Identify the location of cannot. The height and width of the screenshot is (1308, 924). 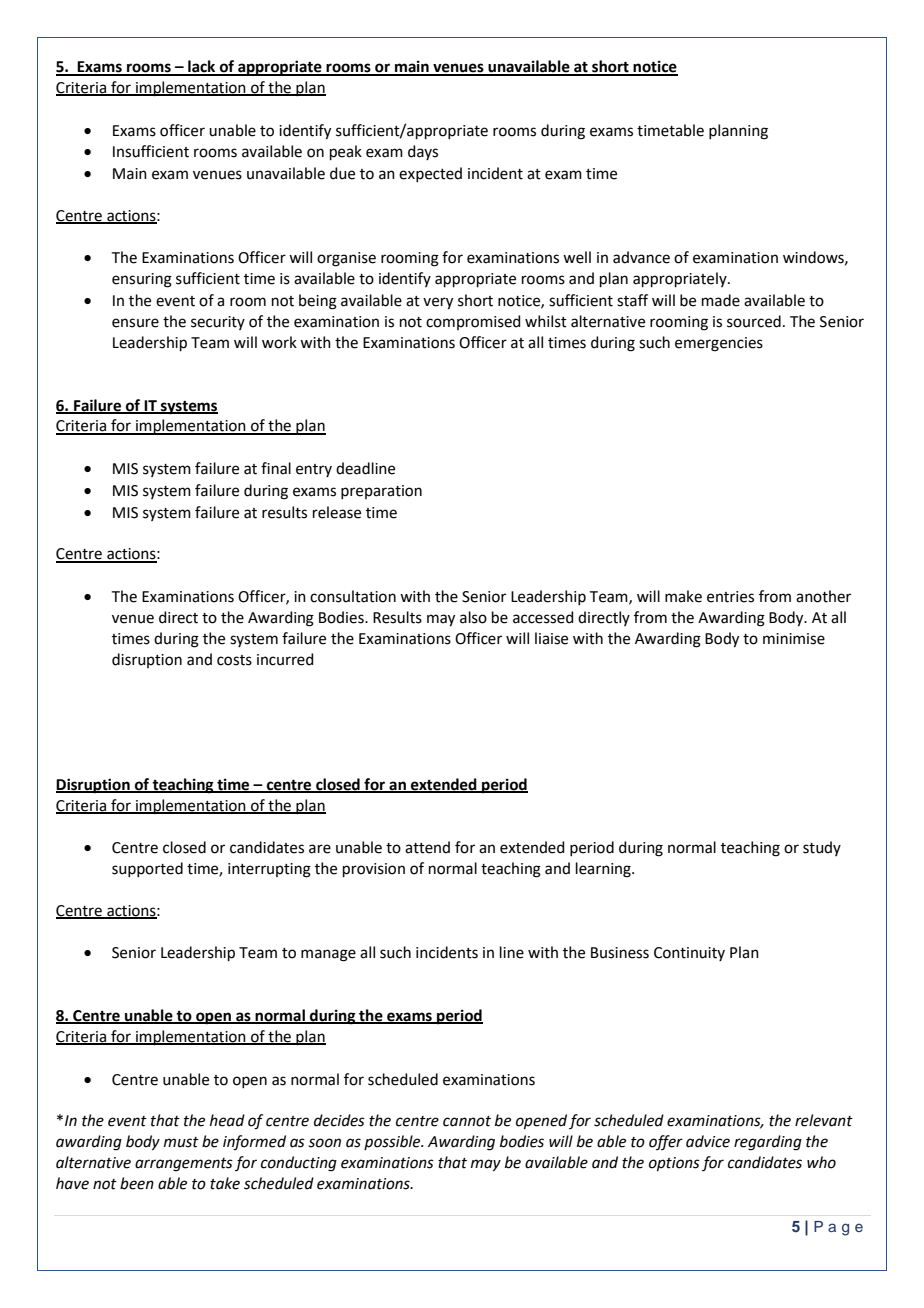
(467, 1121).
